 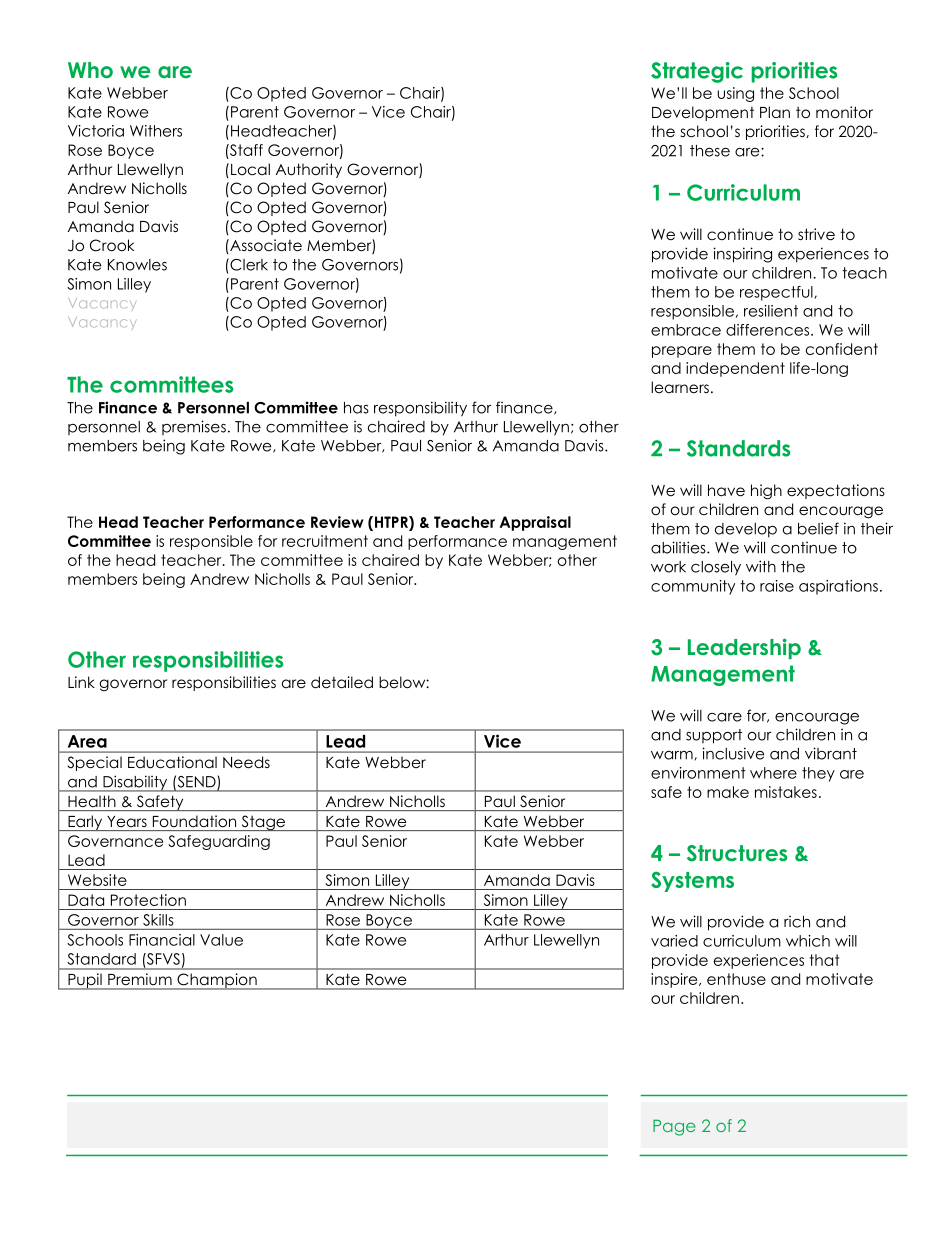 I want to click on Page, so click(x=674, y=1127).
